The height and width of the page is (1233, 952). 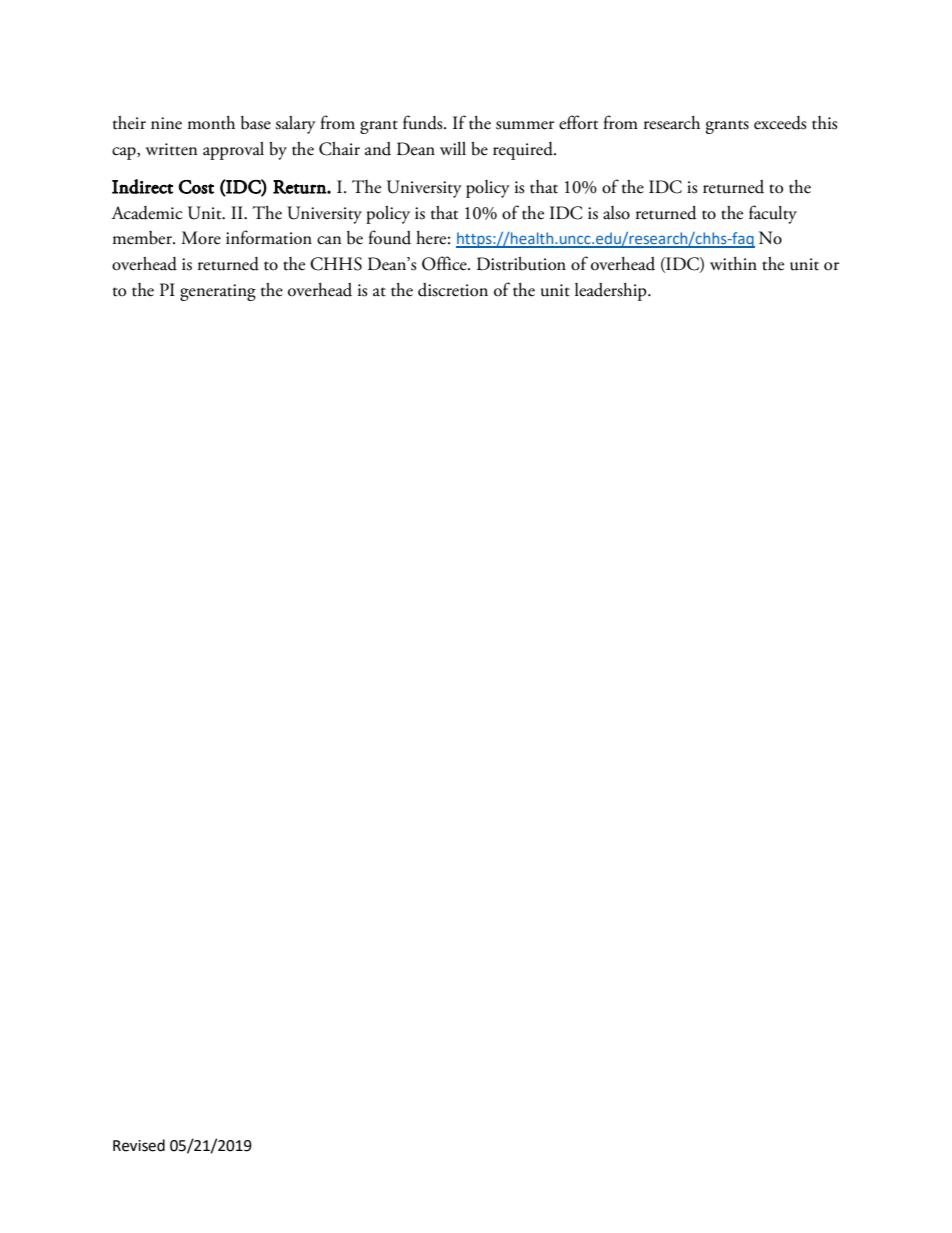 What do you see at coordinates (521, 264) in the page?
I see `Distribution` at bounding box center [521, 264].
